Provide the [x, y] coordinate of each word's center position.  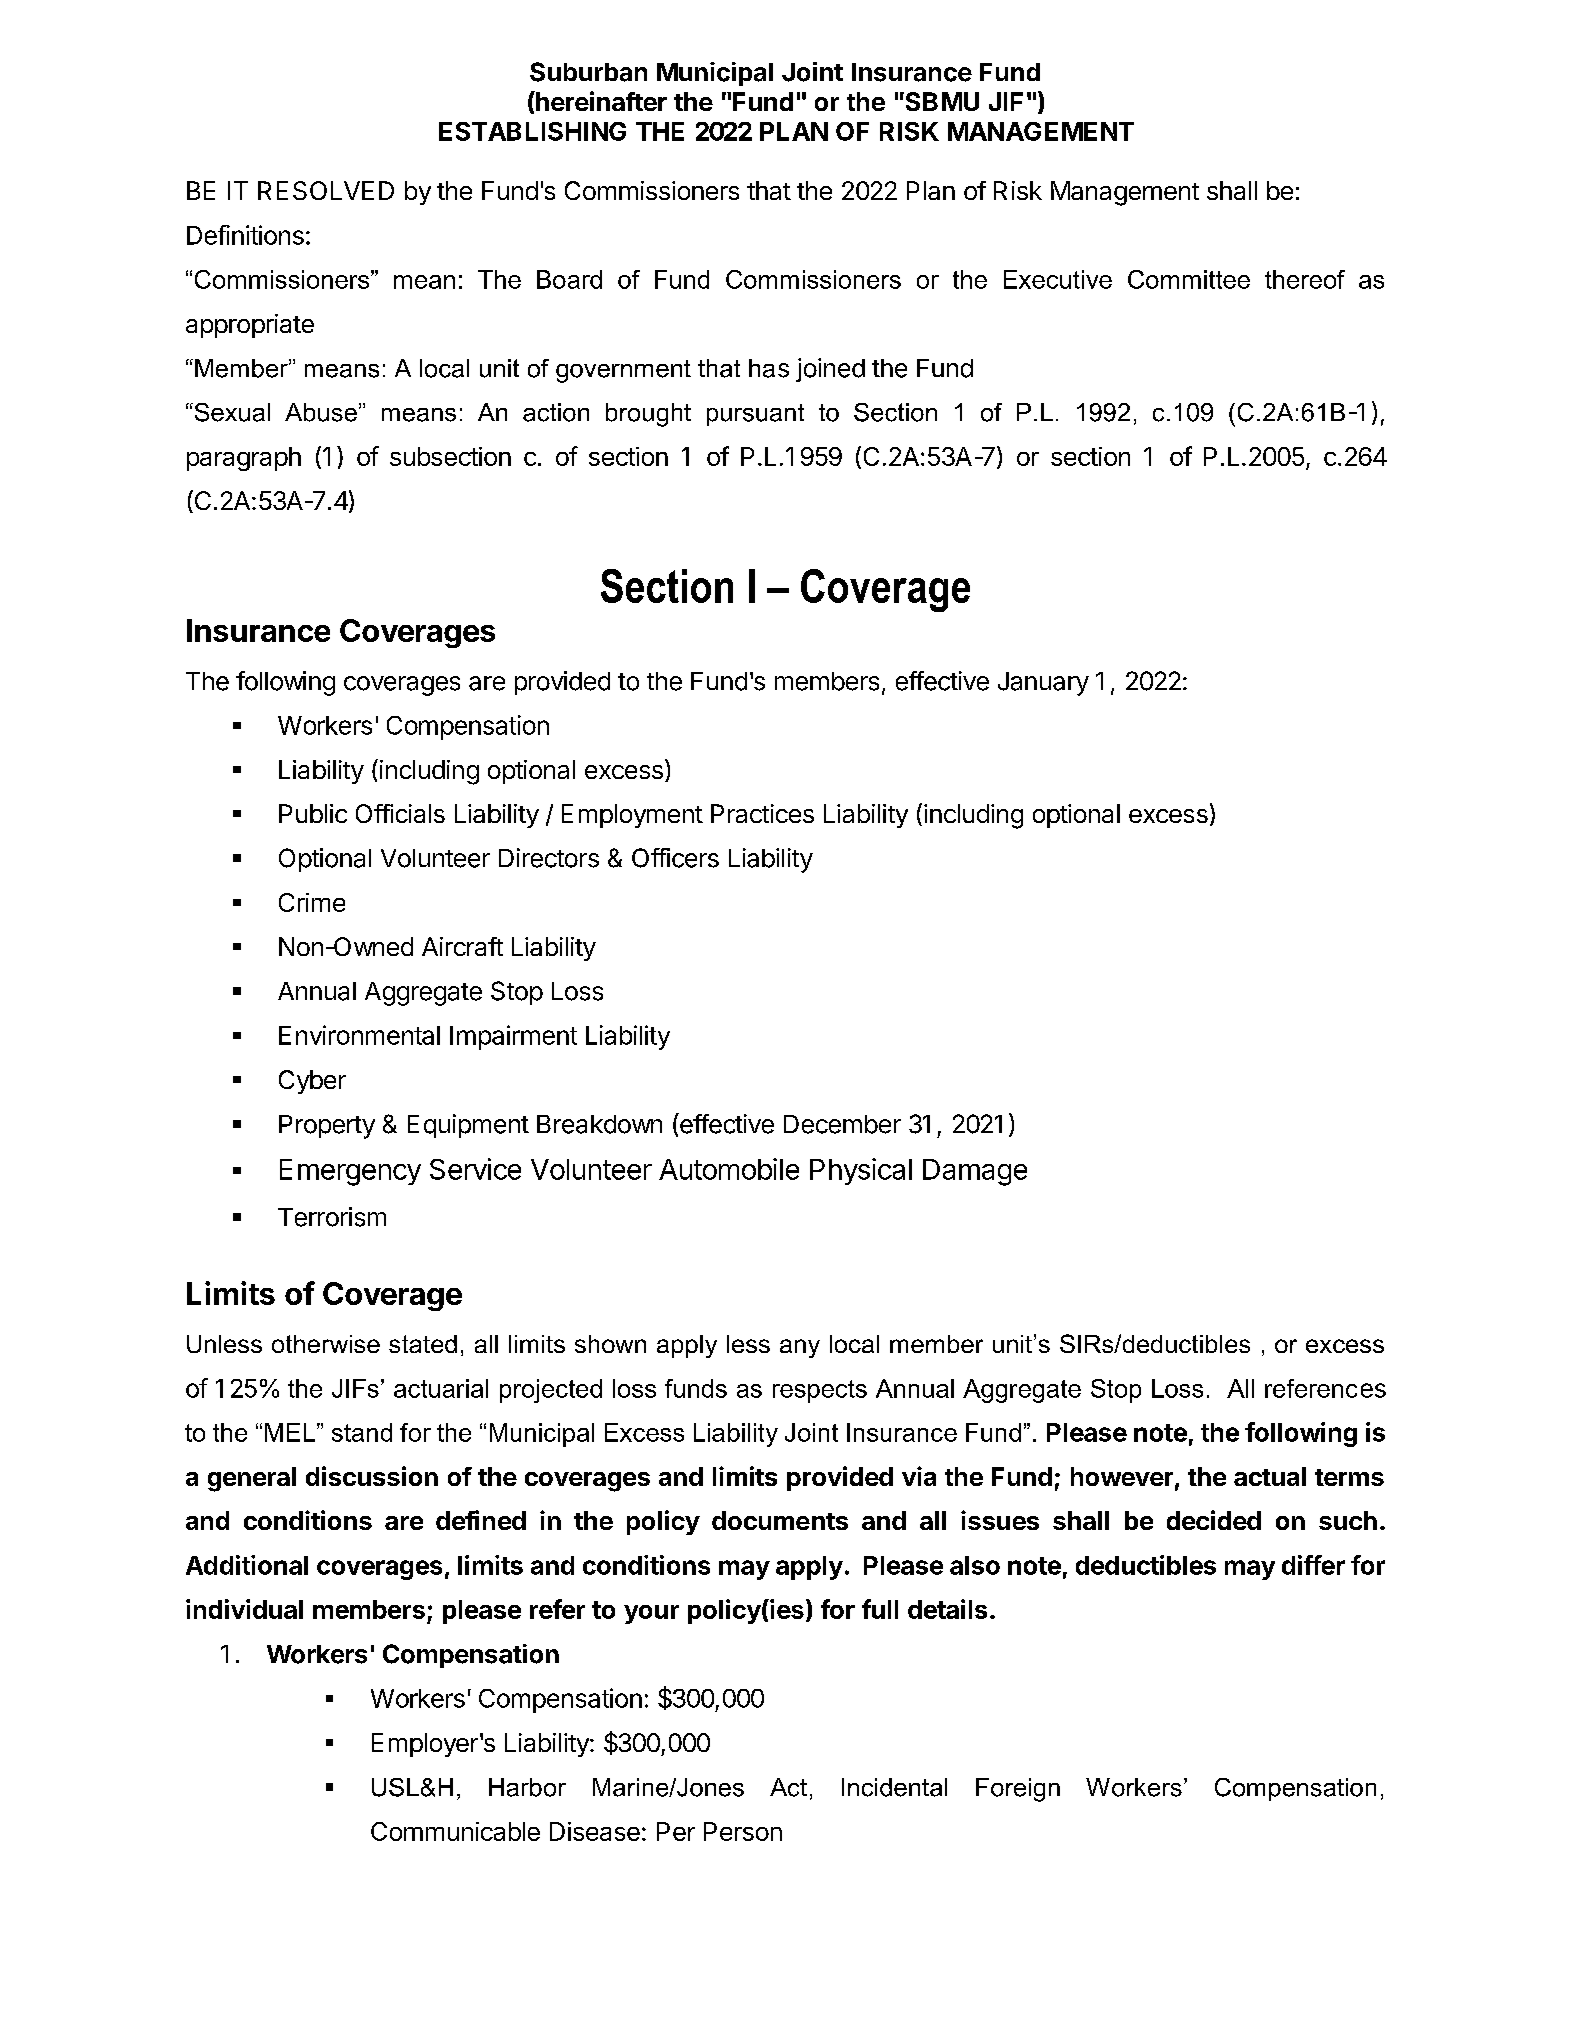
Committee [1189, 279]
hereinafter [600, 101]
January [1043, 684]
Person [743, 1831]
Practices [762, 813]
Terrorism [332, 1217]
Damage [975, 1172]
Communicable [455, 1831]
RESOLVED [326, 190]
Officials [400, 813]
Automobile [729, 1169]
